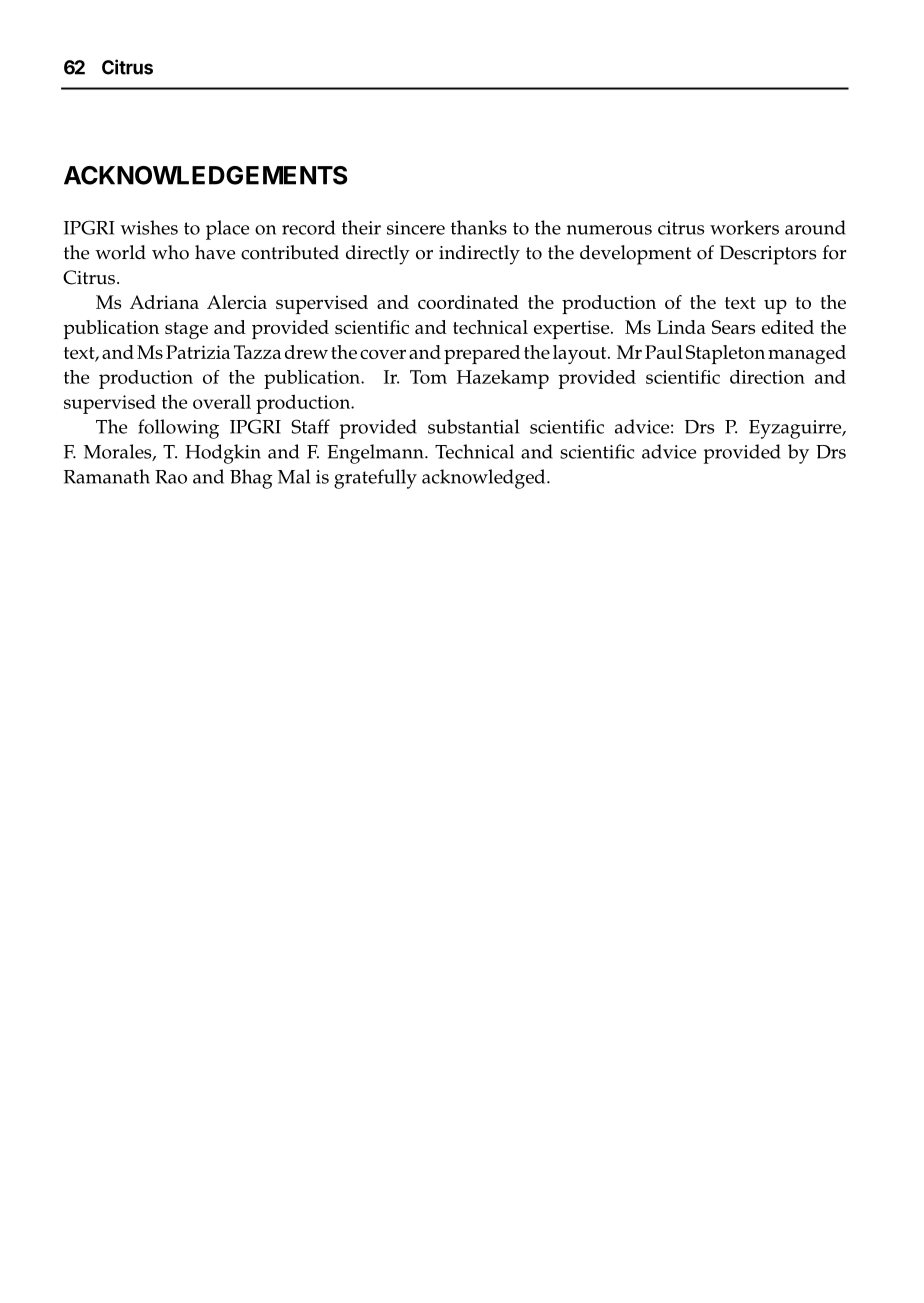  Describe the element at coordinates (767, 377) in the screenshot. I see `direction` at that location.
